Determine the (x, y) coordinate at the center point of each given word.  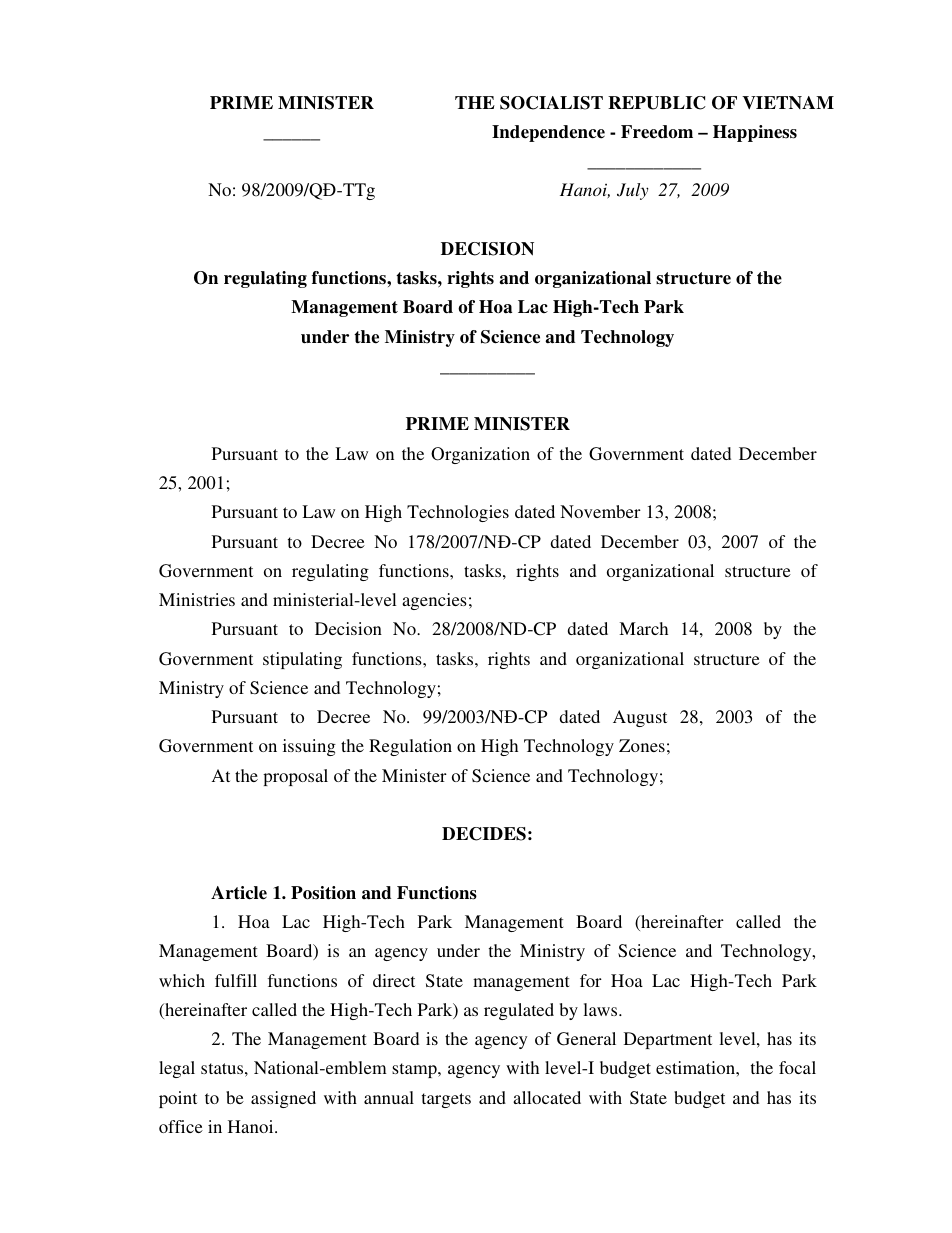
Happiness (755, 133)
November (600, 511)
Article (239, 893)
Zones (642, 745)
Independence (548, 133)
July (633, 191)
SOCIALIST (551, 103)
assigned (283, 1099)
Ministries (197, 599)
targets (446, 1100)
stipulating (302, 660)
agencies (434, 601)
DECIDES (484, 834)
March (643, 628)
